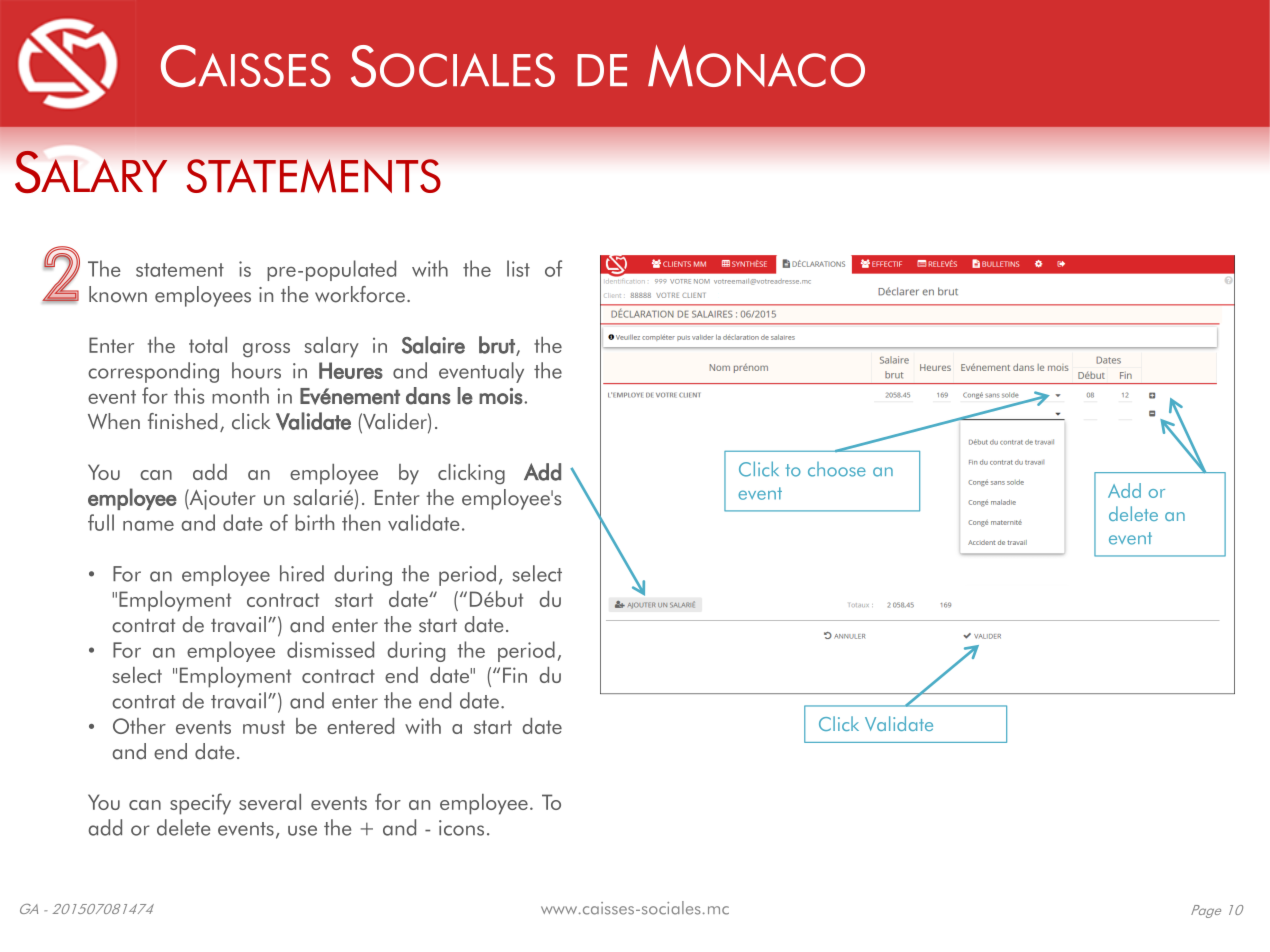 Image resolution: width=1270 pixels, height=952 pixels. What do you see at coordinates (461, 828) in the document?
I see `icons` at bounding box center [461, 828].
